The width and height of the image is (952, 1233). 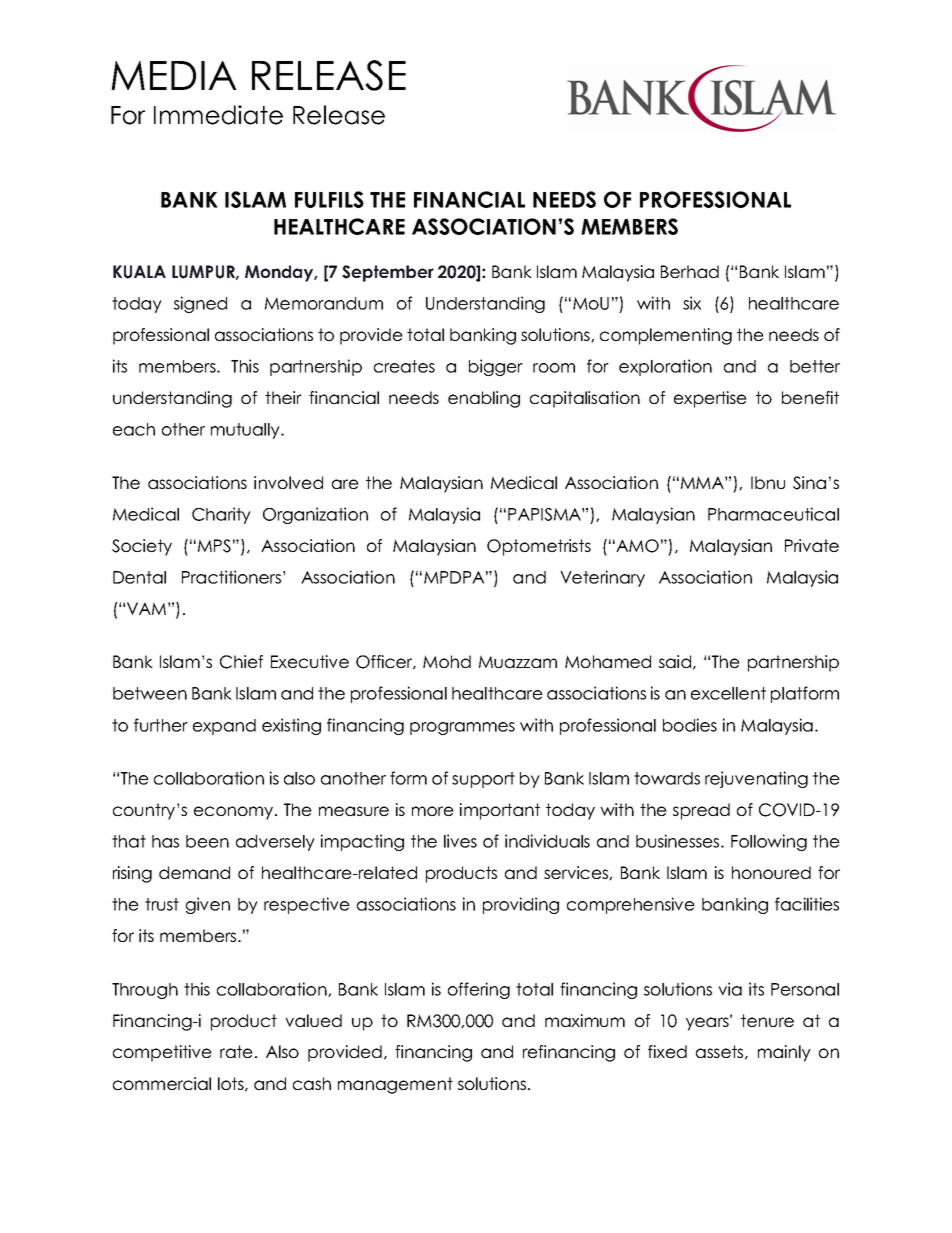 What do you see at coordinates (483, 780) in the image?
I see `support` at bounding box center [483, 780].
